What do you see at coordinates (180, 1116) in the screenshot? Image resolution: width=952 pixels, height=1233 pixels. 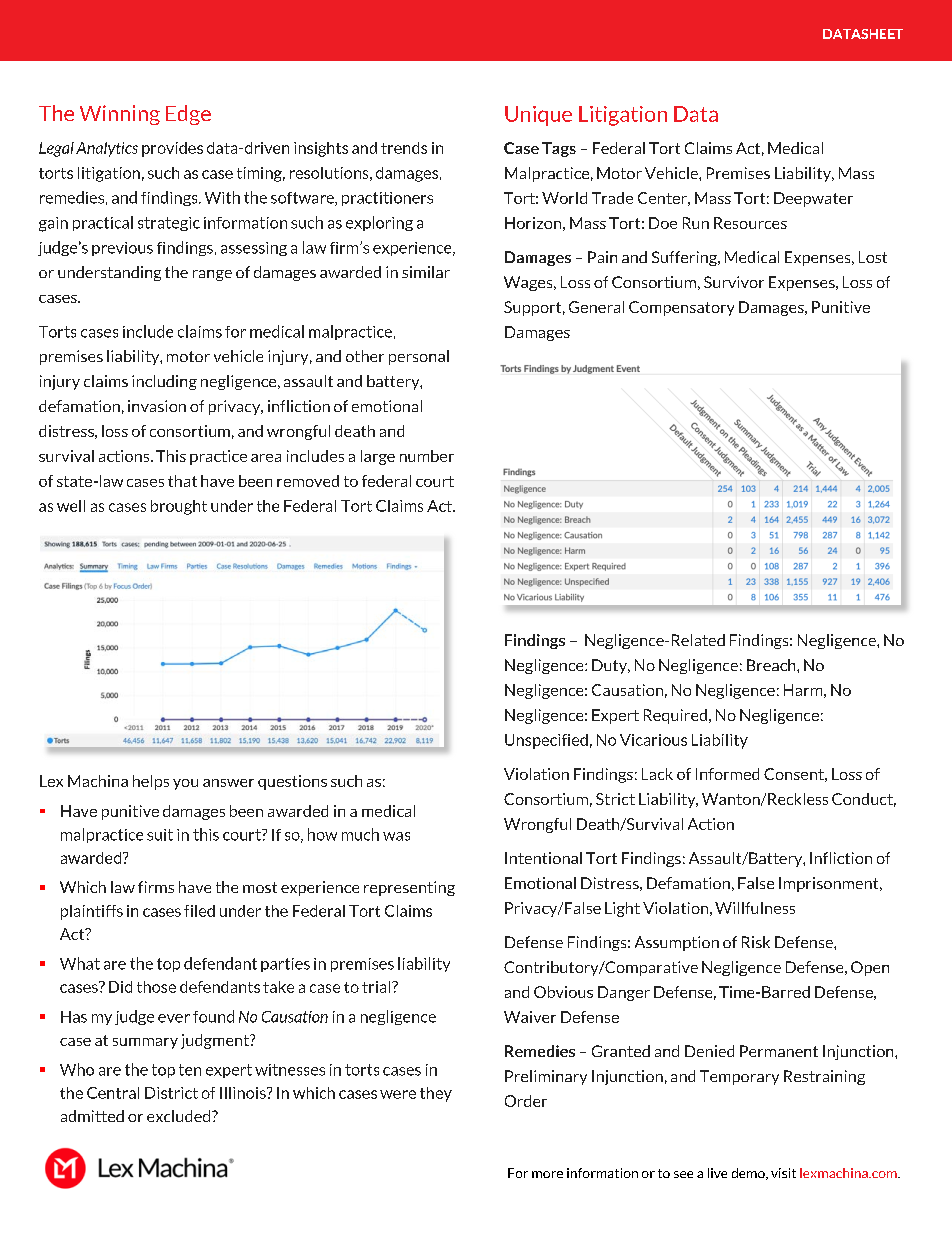 I see `excluded` at bounding box center [180, 1116].
